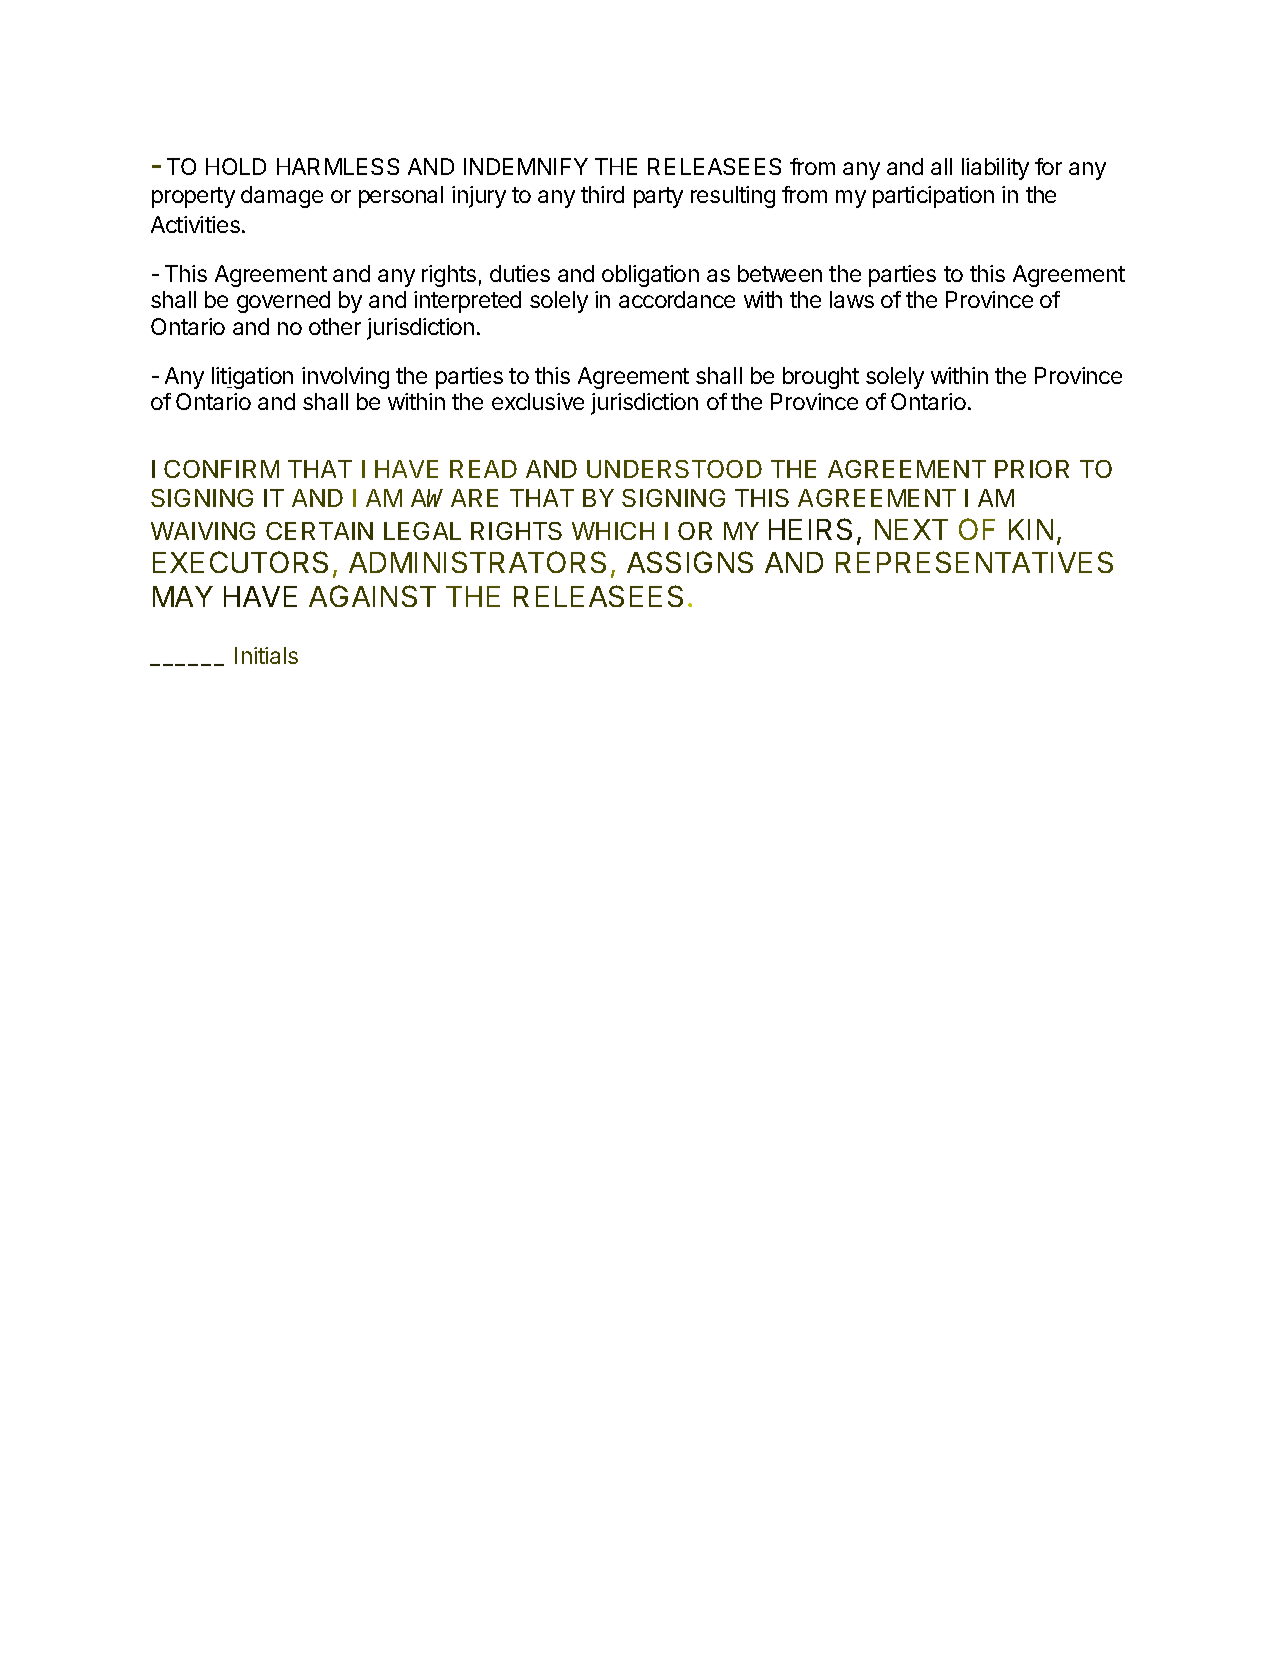 The width and height of the image is (1277, 1653). What do you see at coordinates (677, 299) in the image?
I see `accordance` at bounding box center [677, 299].
